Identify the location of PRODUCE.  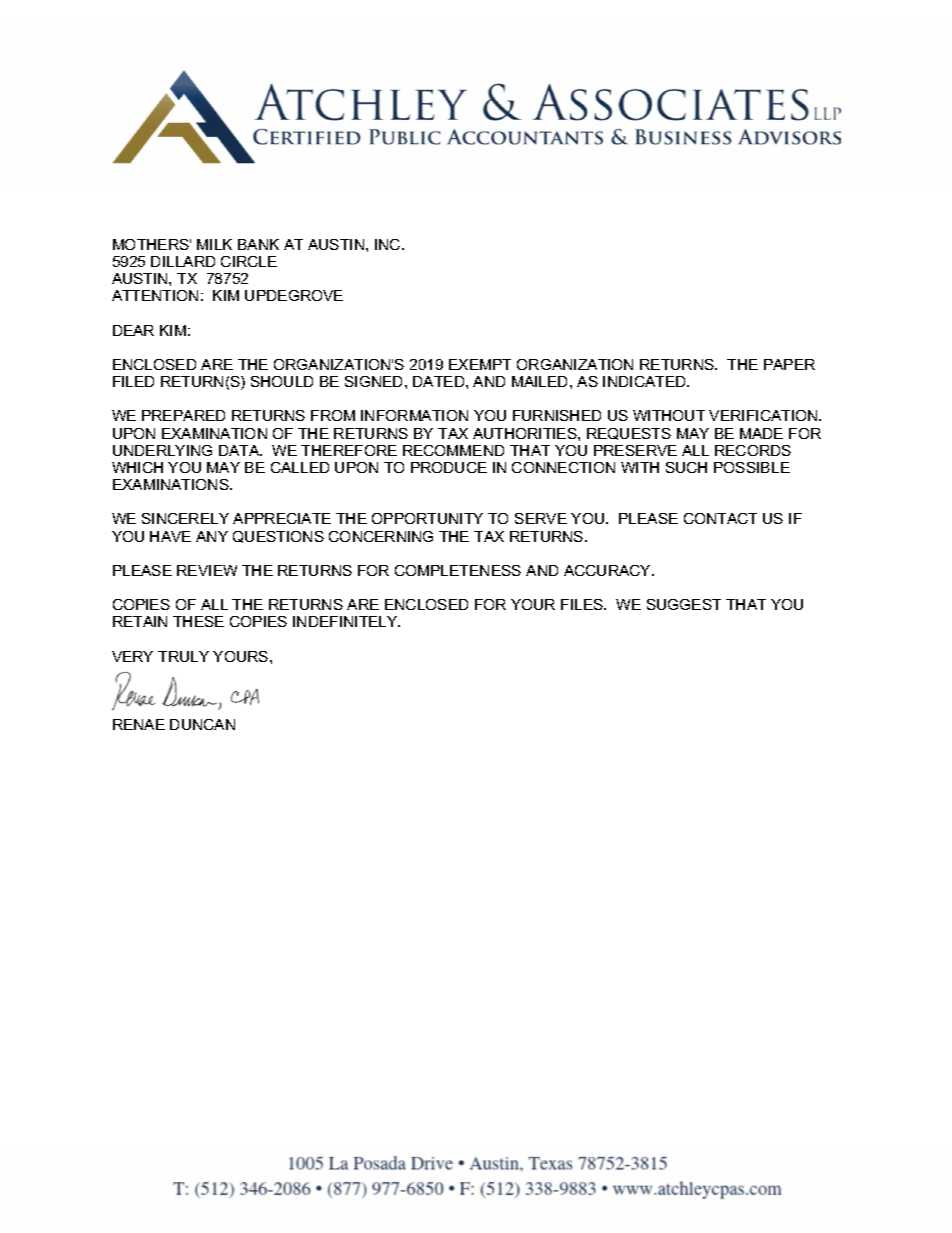
(449, 467).
